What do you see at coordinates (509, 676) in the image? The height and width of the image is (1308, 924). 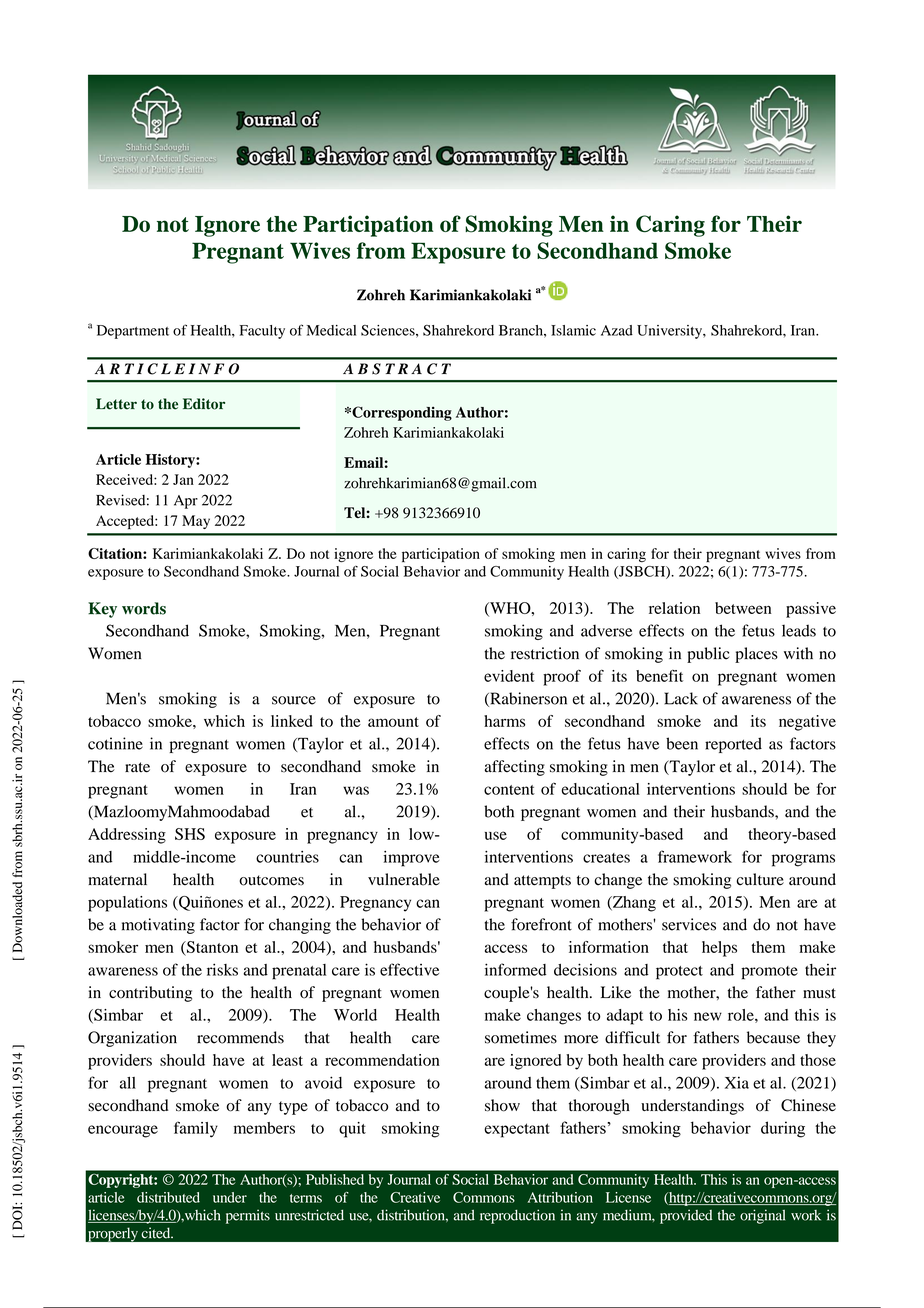 I see `evident` at bounding box center [509, 676].
